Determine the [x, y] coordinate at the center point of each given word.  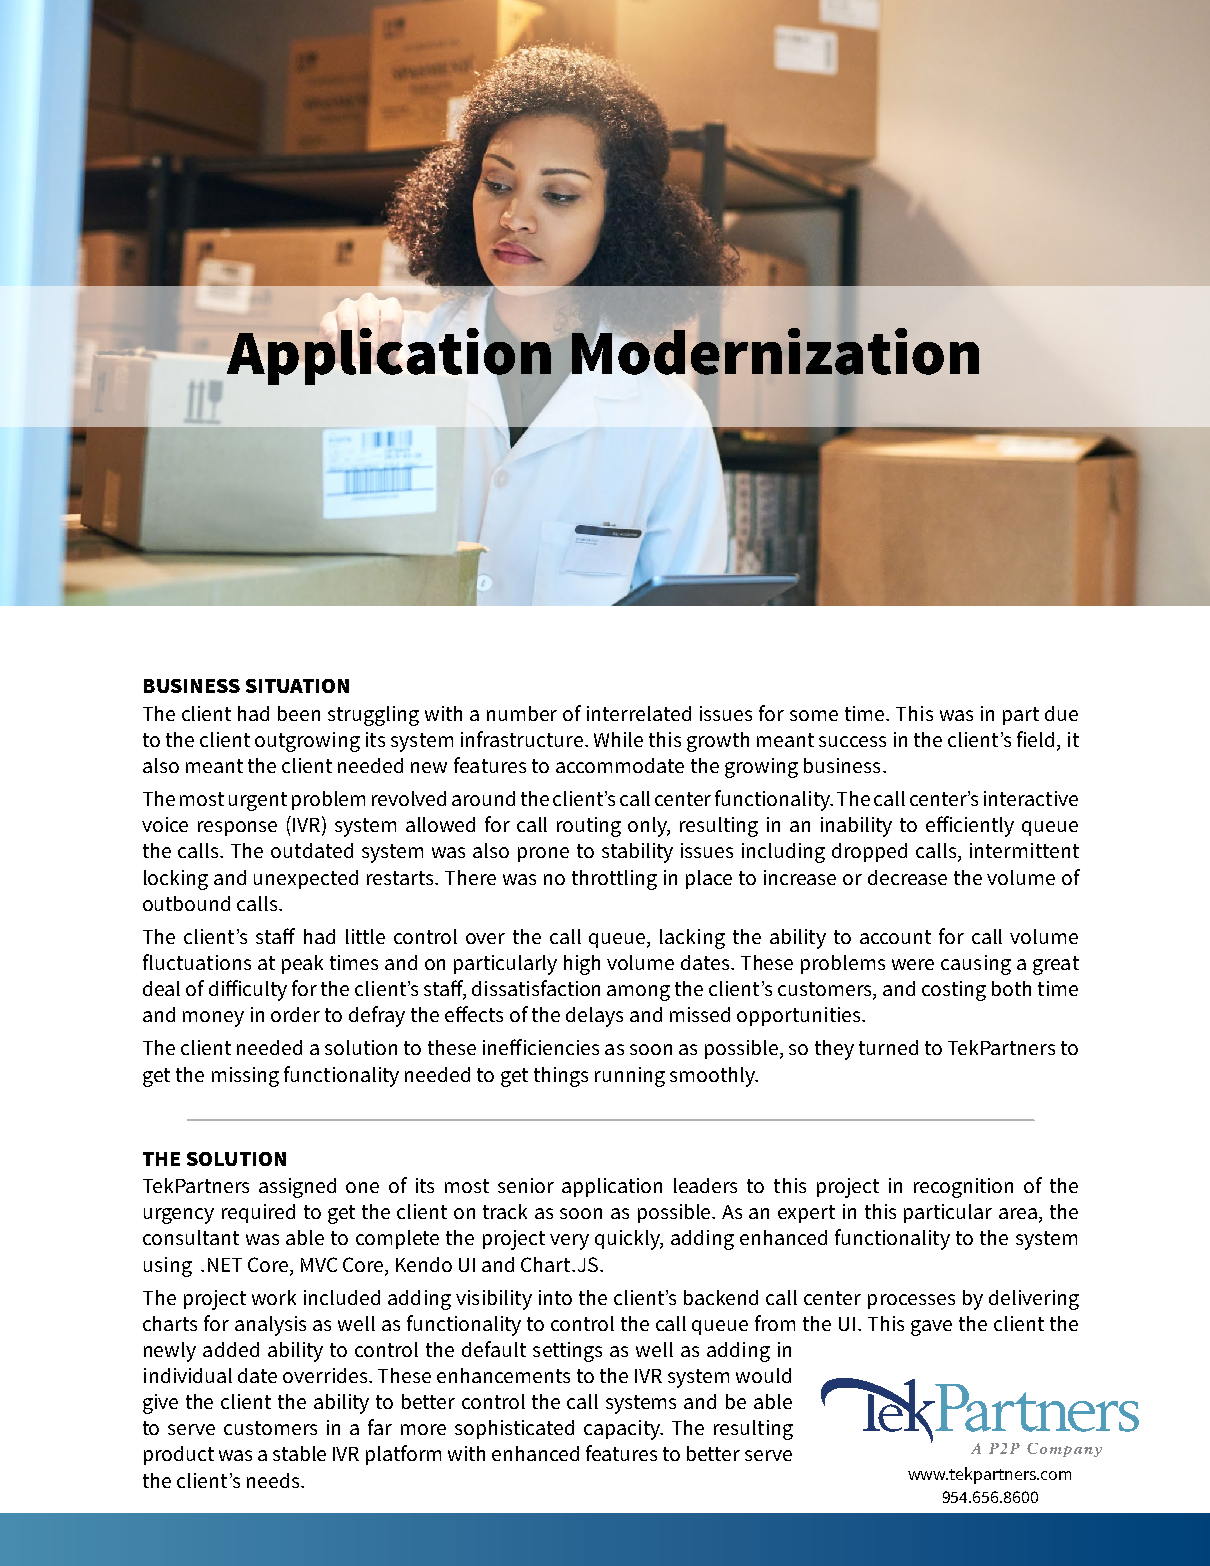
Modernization [775, 352]
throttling [614, 880]
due [1061, 713]
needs [274, 1480]
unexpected [306, 879]
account [895, 937]
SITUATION [297, 686]
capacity [623, 1430]
